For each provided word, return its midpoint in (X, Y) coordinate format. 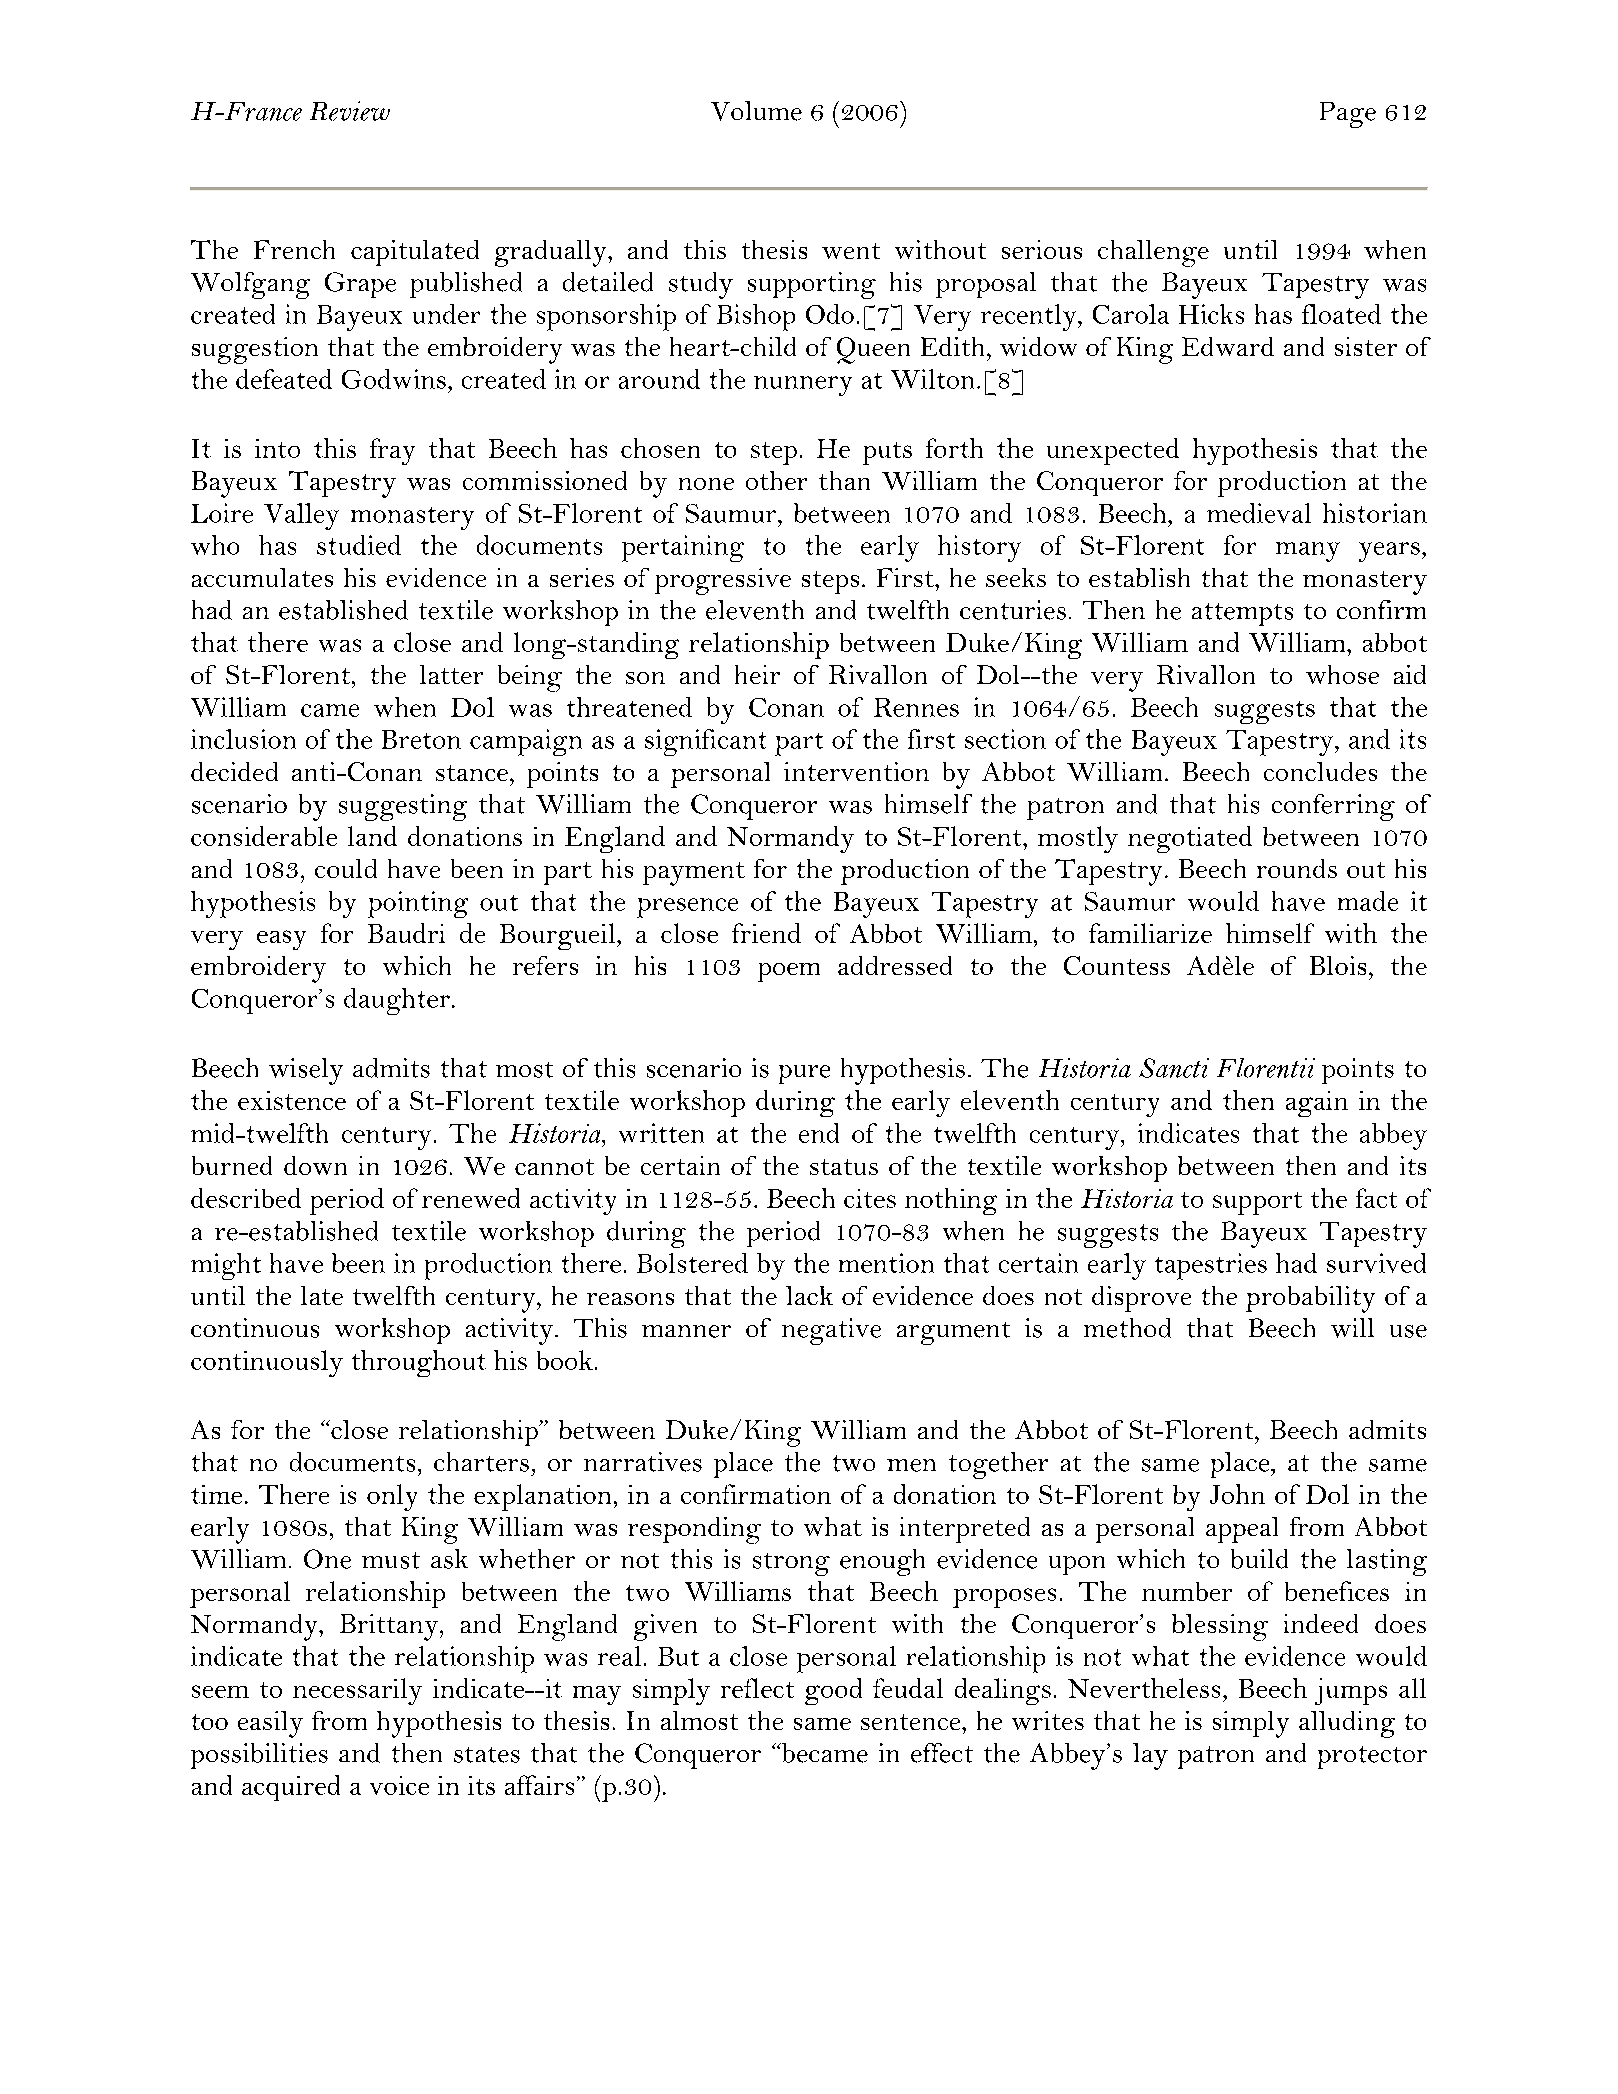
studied (359, 545)
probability (1310, 1299)
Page (1348, 115)
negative (831, 1331)
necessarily (357, 1691)
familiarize (1150, 933)
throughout (419, 1363)
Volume (756, 111)
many (1308, 552)
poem (789, 972)
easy (281, 940)
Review (350, 111)
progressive (723, 581)
